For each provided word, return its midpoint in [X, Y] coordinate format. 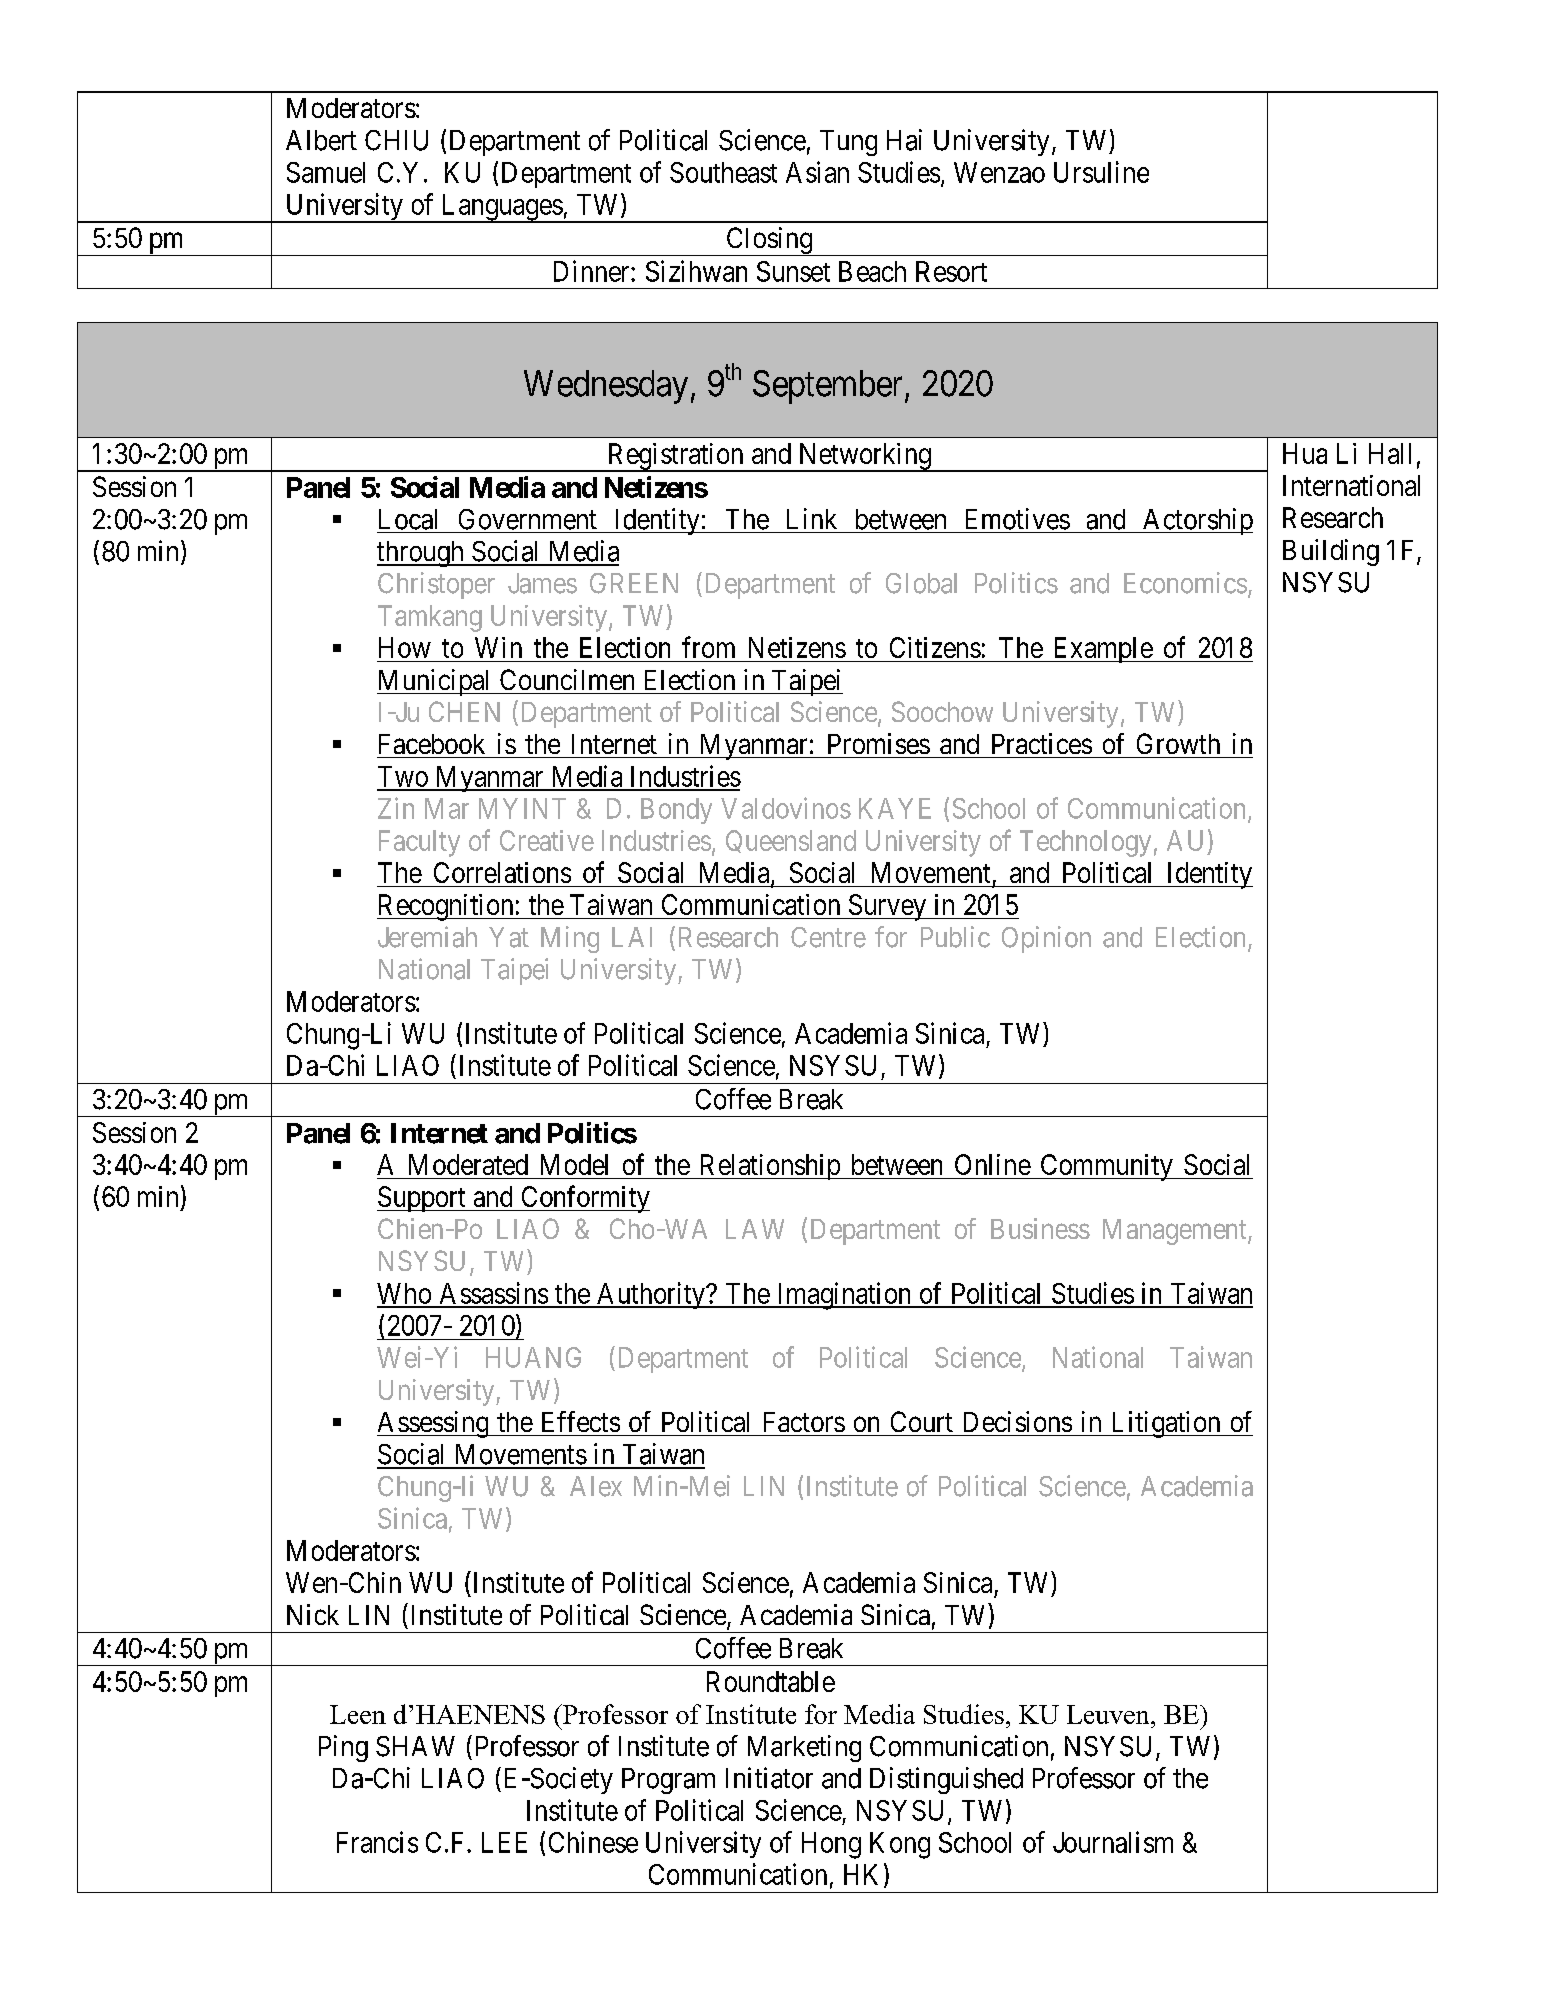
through [421, 554]
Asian [817, 172]
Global [921, 583]
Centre [828, 937]
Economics [1185, 583]
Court [922, 1421]
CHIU [396, 140]
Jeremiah [427, 937]
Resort [951, 271]
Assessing [434, 1424]
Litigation [1165, 1424]
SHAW [415, 1746]
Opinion [1046, 939]
